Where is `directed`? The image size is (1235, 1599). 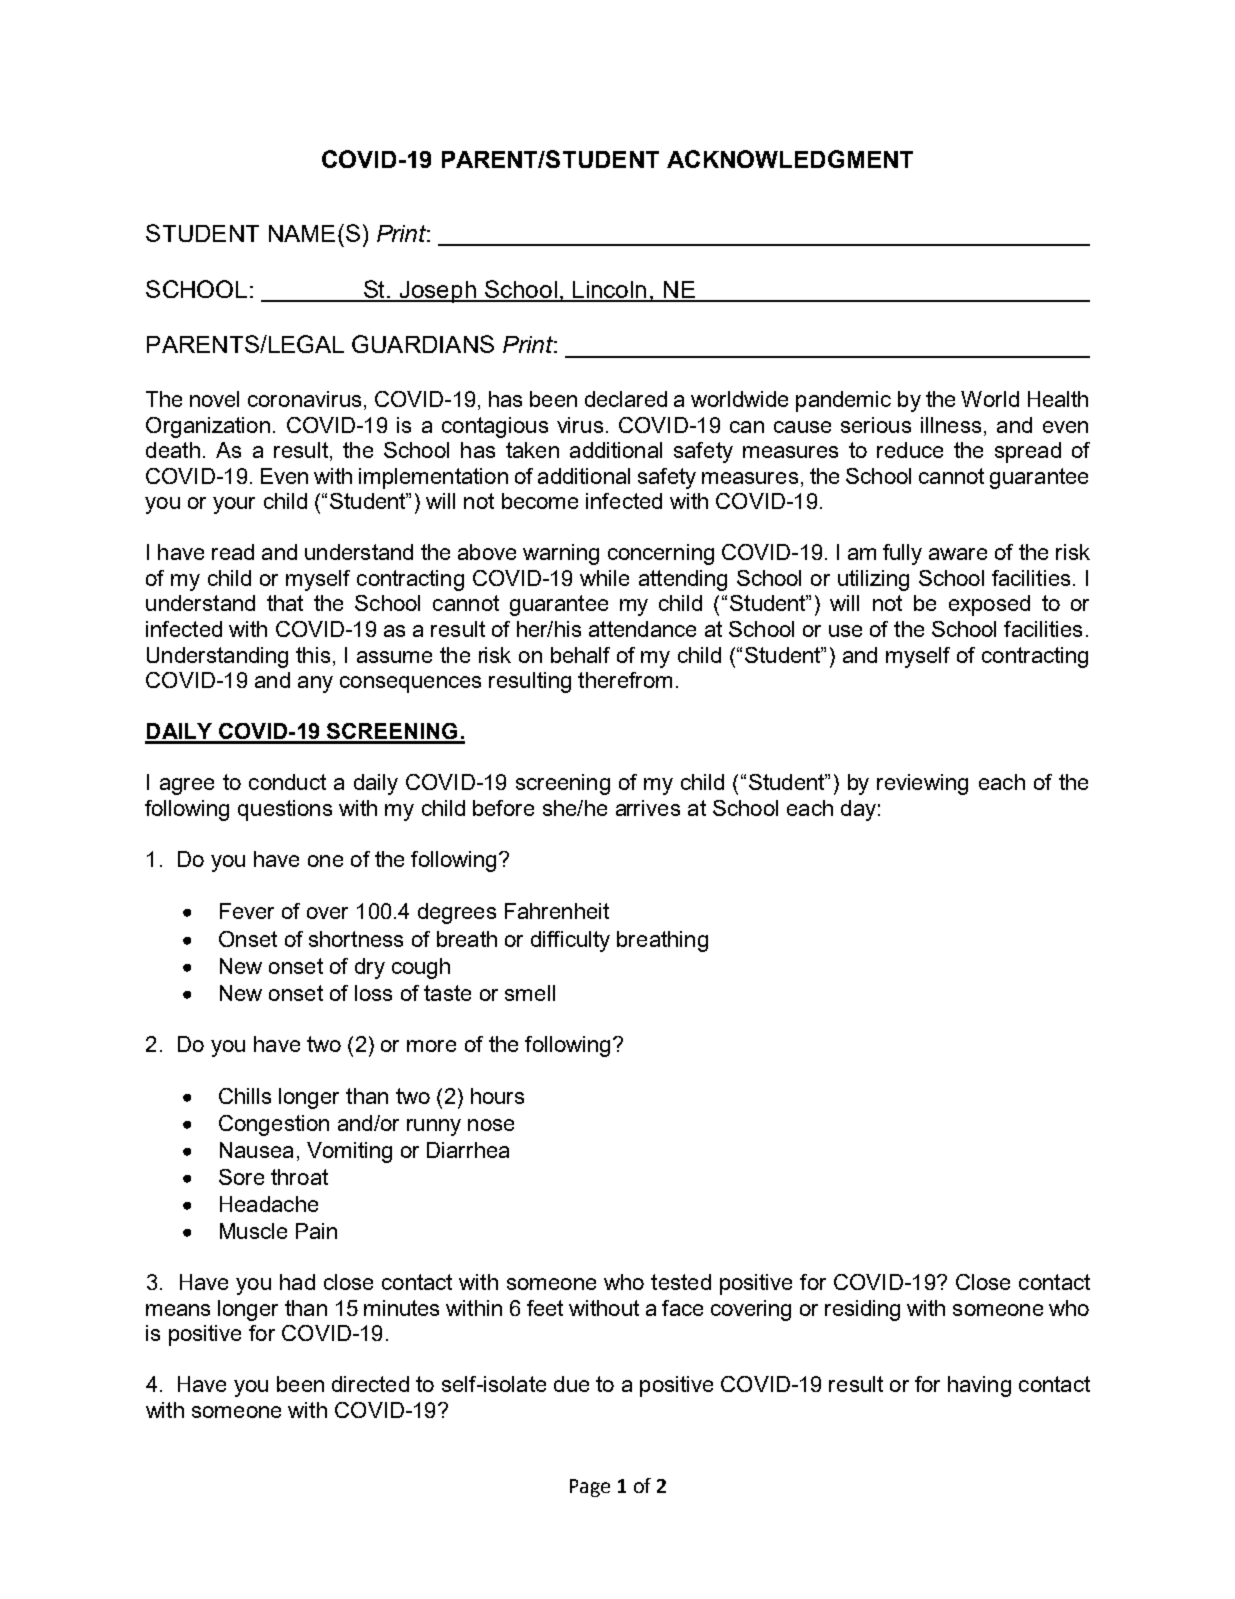 directed is located at coordinates (370, 1384).
